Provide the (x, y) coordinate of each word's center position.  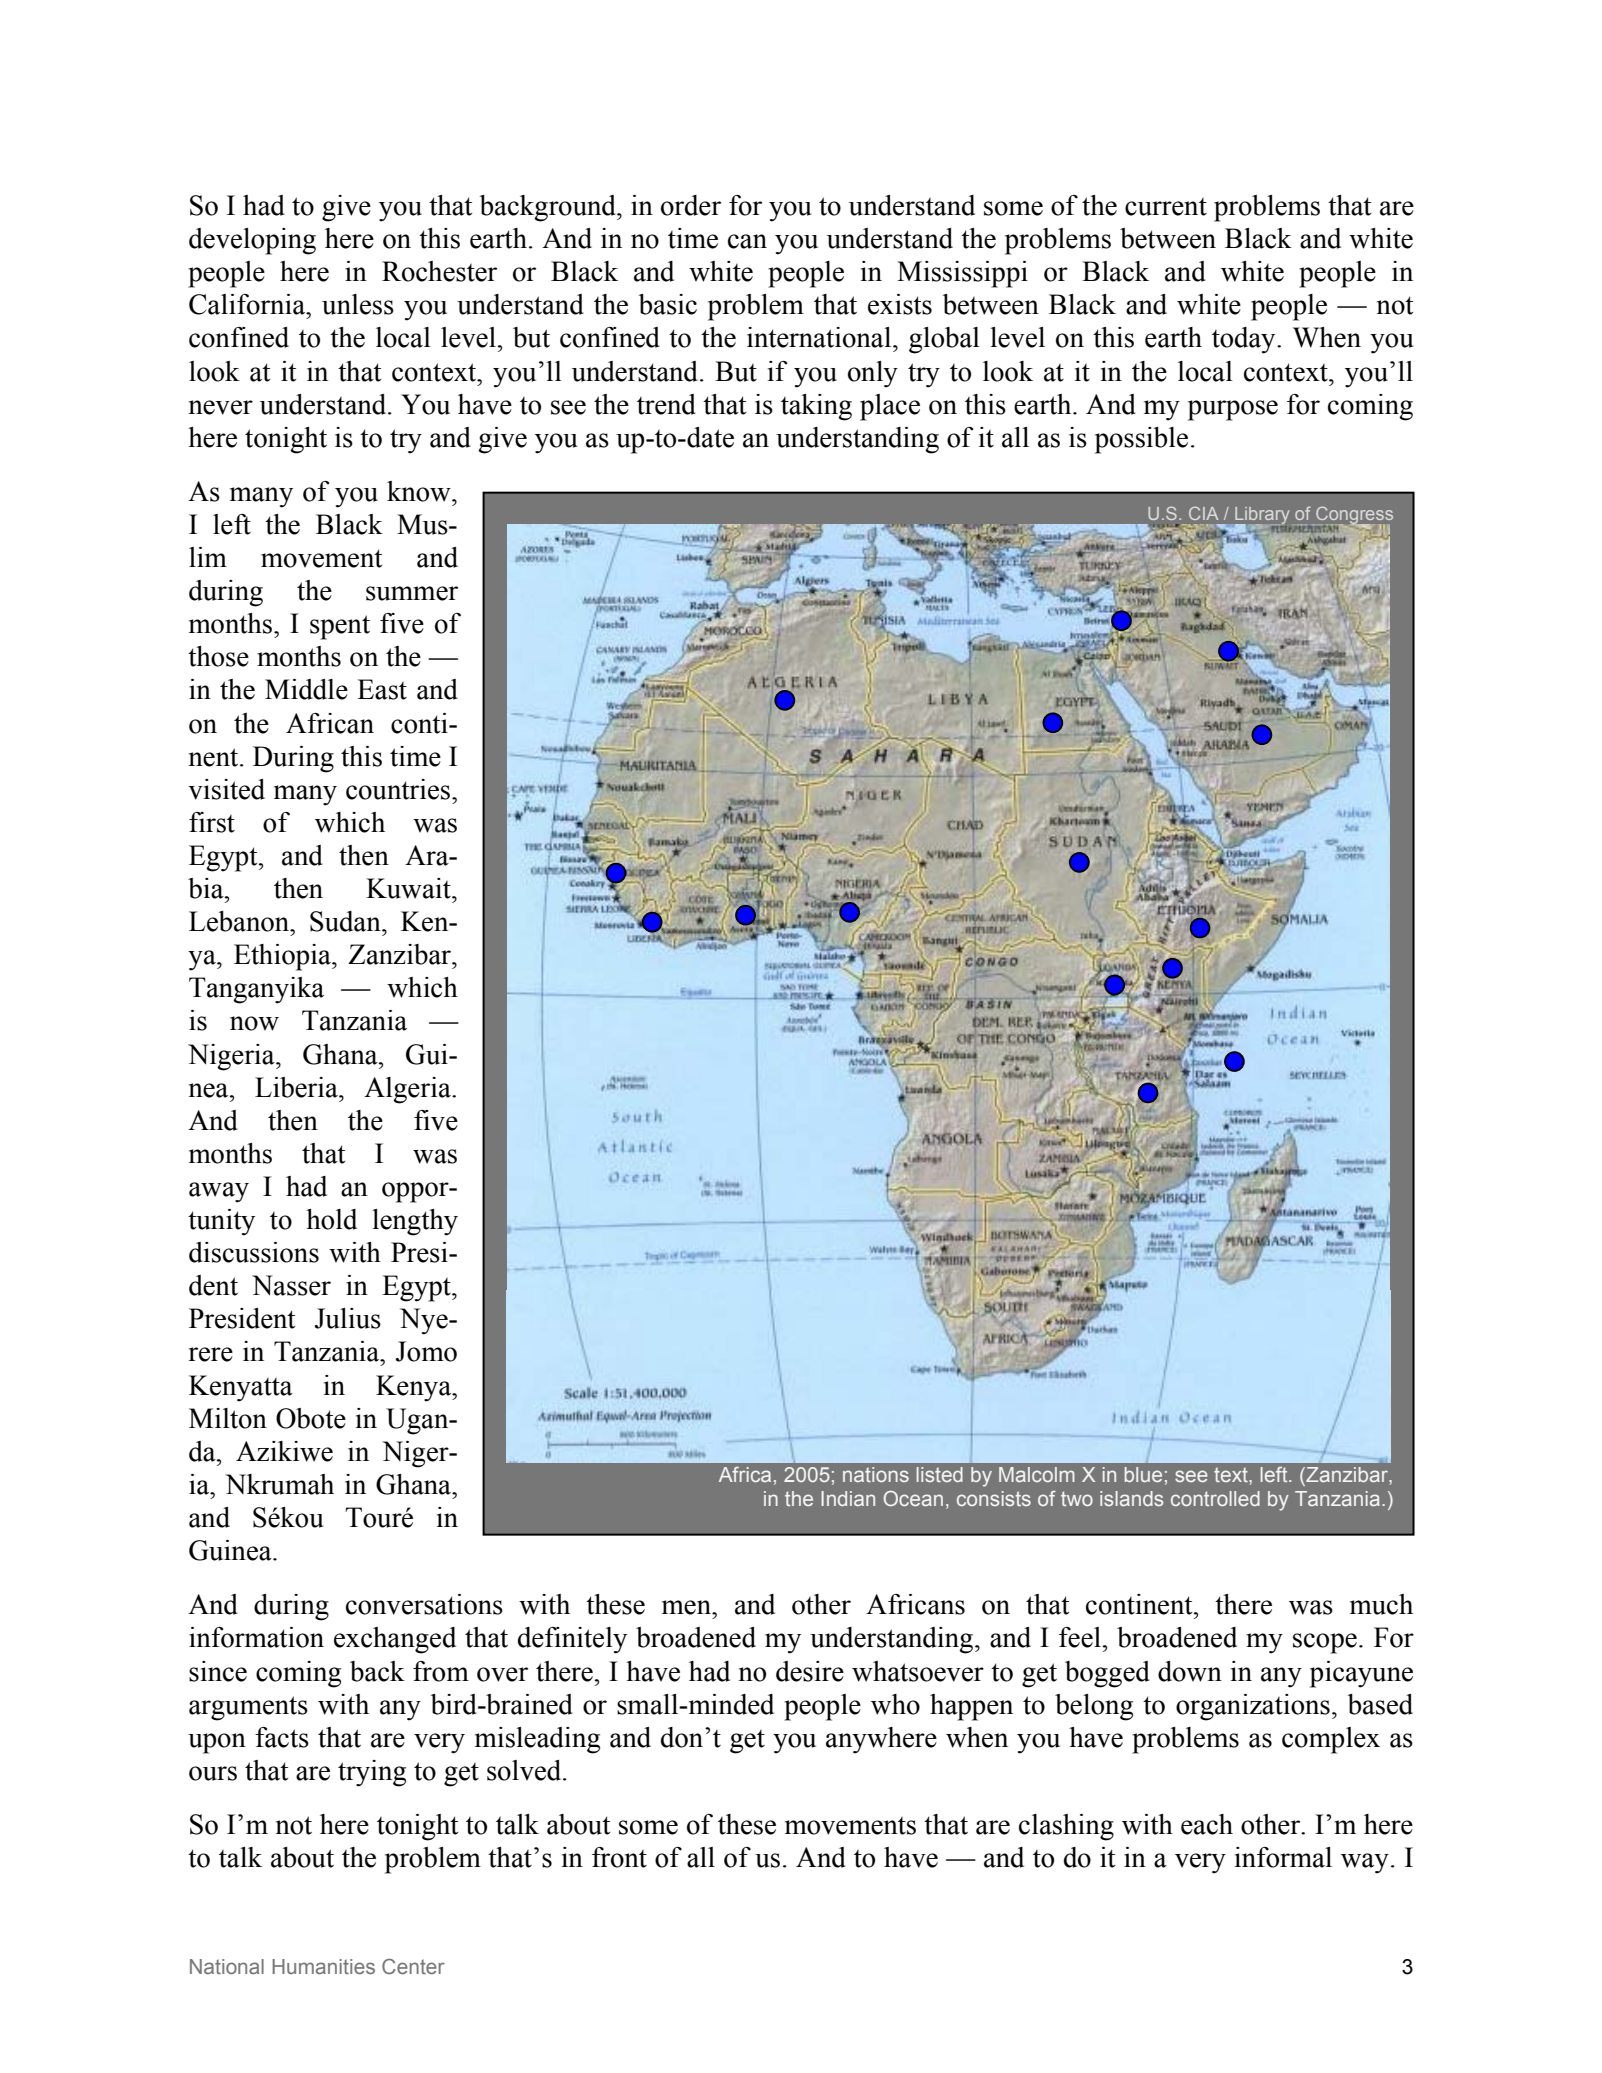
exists (900, 304)
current (1166, 207)
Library (1261, 516)
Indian (848, 1498)
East (382, 689)
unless (358, 304)
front (619, 1857)
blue (1143, 1474)
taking (816, 407)
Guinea (231, 1550)
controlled (1215, 1498)
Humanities (323, 1966)
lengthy (415, 1222)
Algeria (408, 1090)
